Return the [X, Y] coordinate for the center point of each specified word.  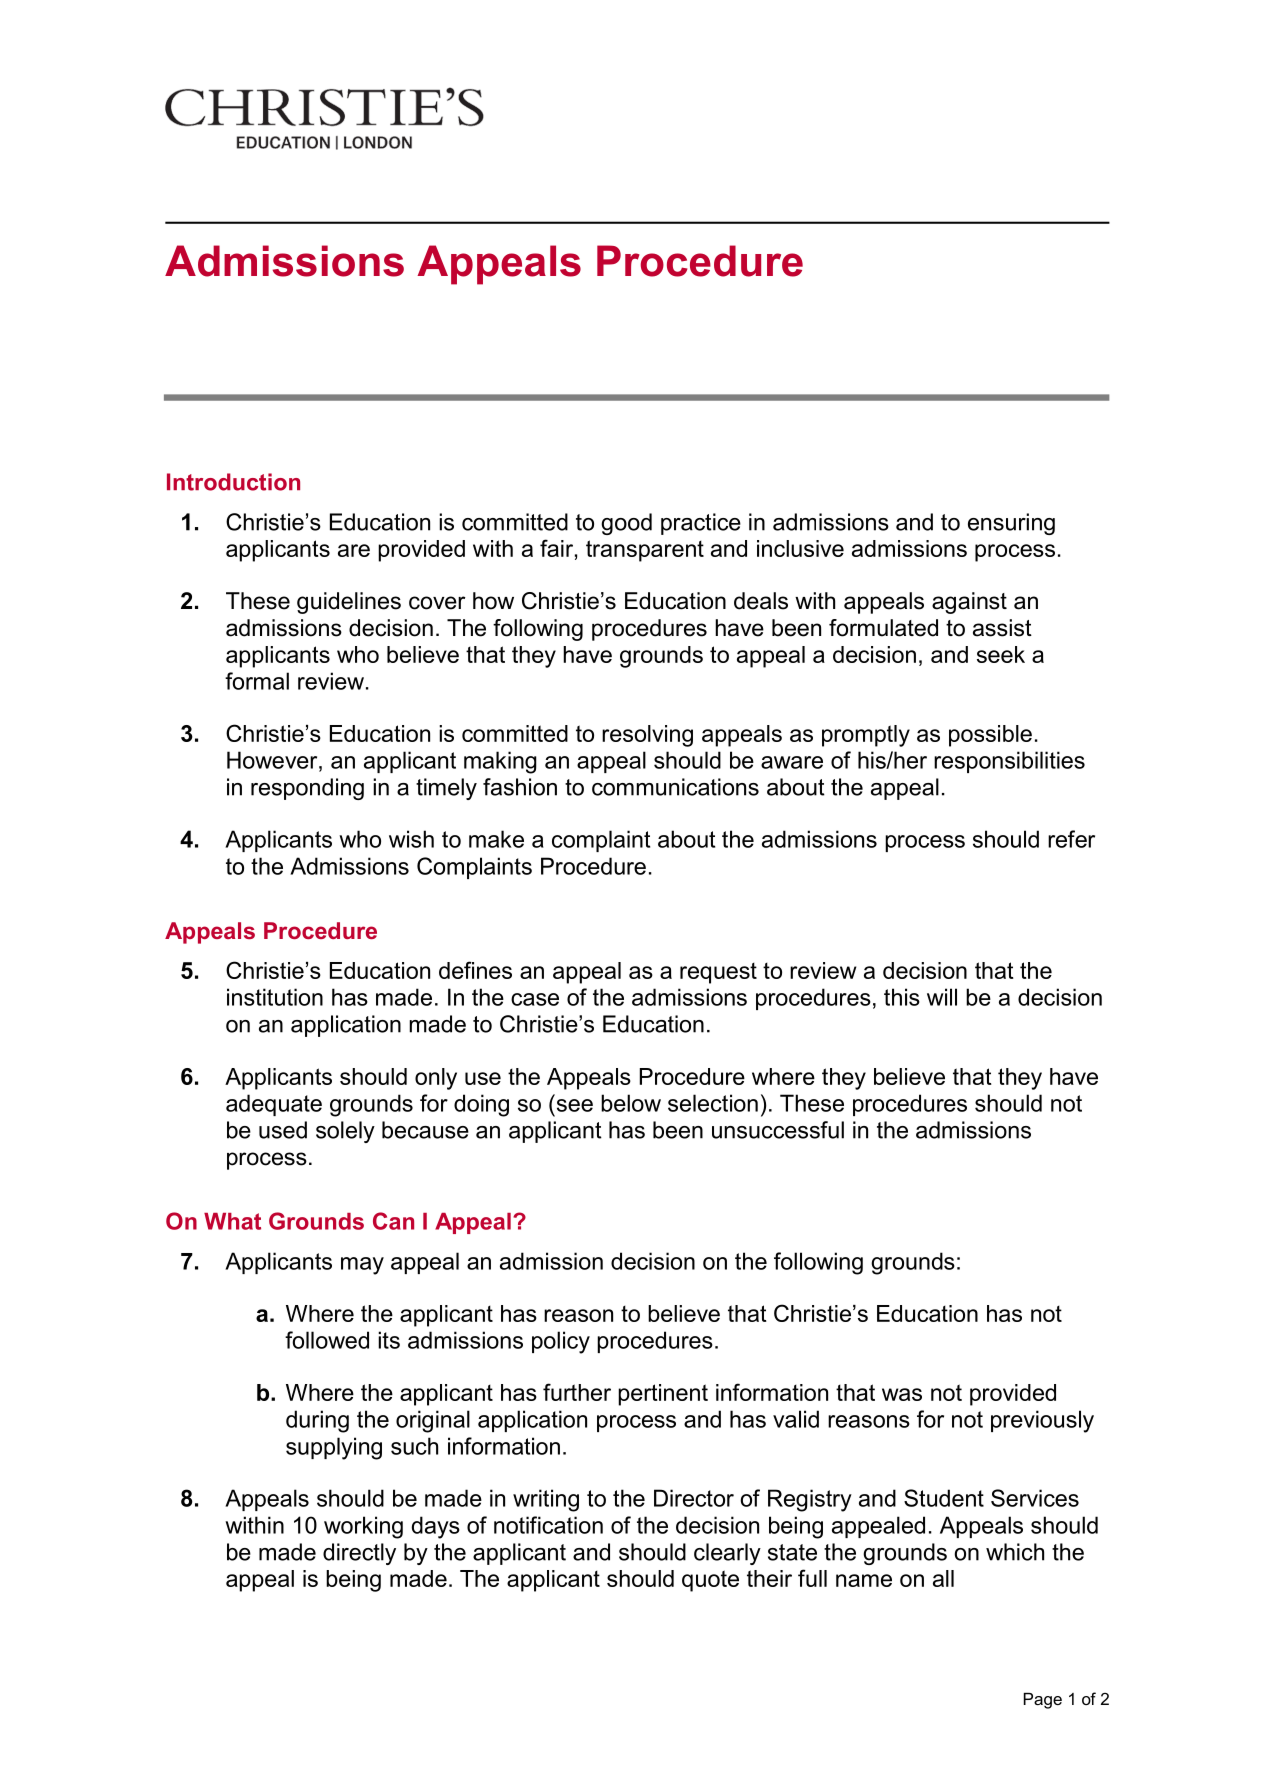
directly [359, 1554]
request [718, 973]
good [626, 524]
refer [1071, 839]
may [362, 1266]
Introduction [233, 482]
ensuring [1011, 524]
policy [561, 1342]
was [902, 1394]
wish [411, 839]
